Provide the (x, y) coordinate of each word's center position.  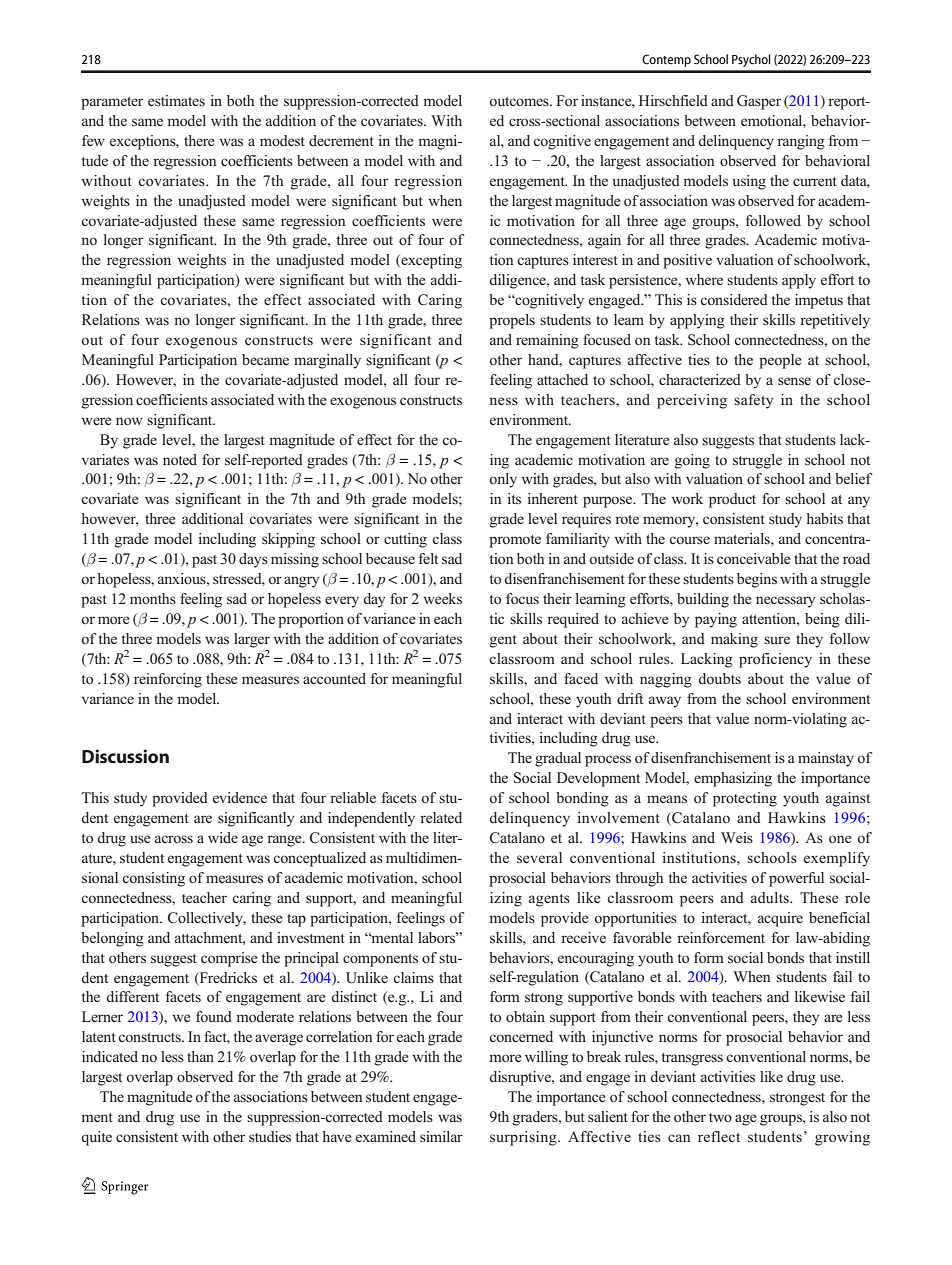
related (441, 817)
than (200, 1056)
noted (180, 459)
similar (441, 1136)
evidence (240, 797)
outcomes (520, 101)
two (720, 1117)
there (199, 140)
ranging (801, 142)
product (732, 500)
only (503, 480)
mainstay (826, 759)
